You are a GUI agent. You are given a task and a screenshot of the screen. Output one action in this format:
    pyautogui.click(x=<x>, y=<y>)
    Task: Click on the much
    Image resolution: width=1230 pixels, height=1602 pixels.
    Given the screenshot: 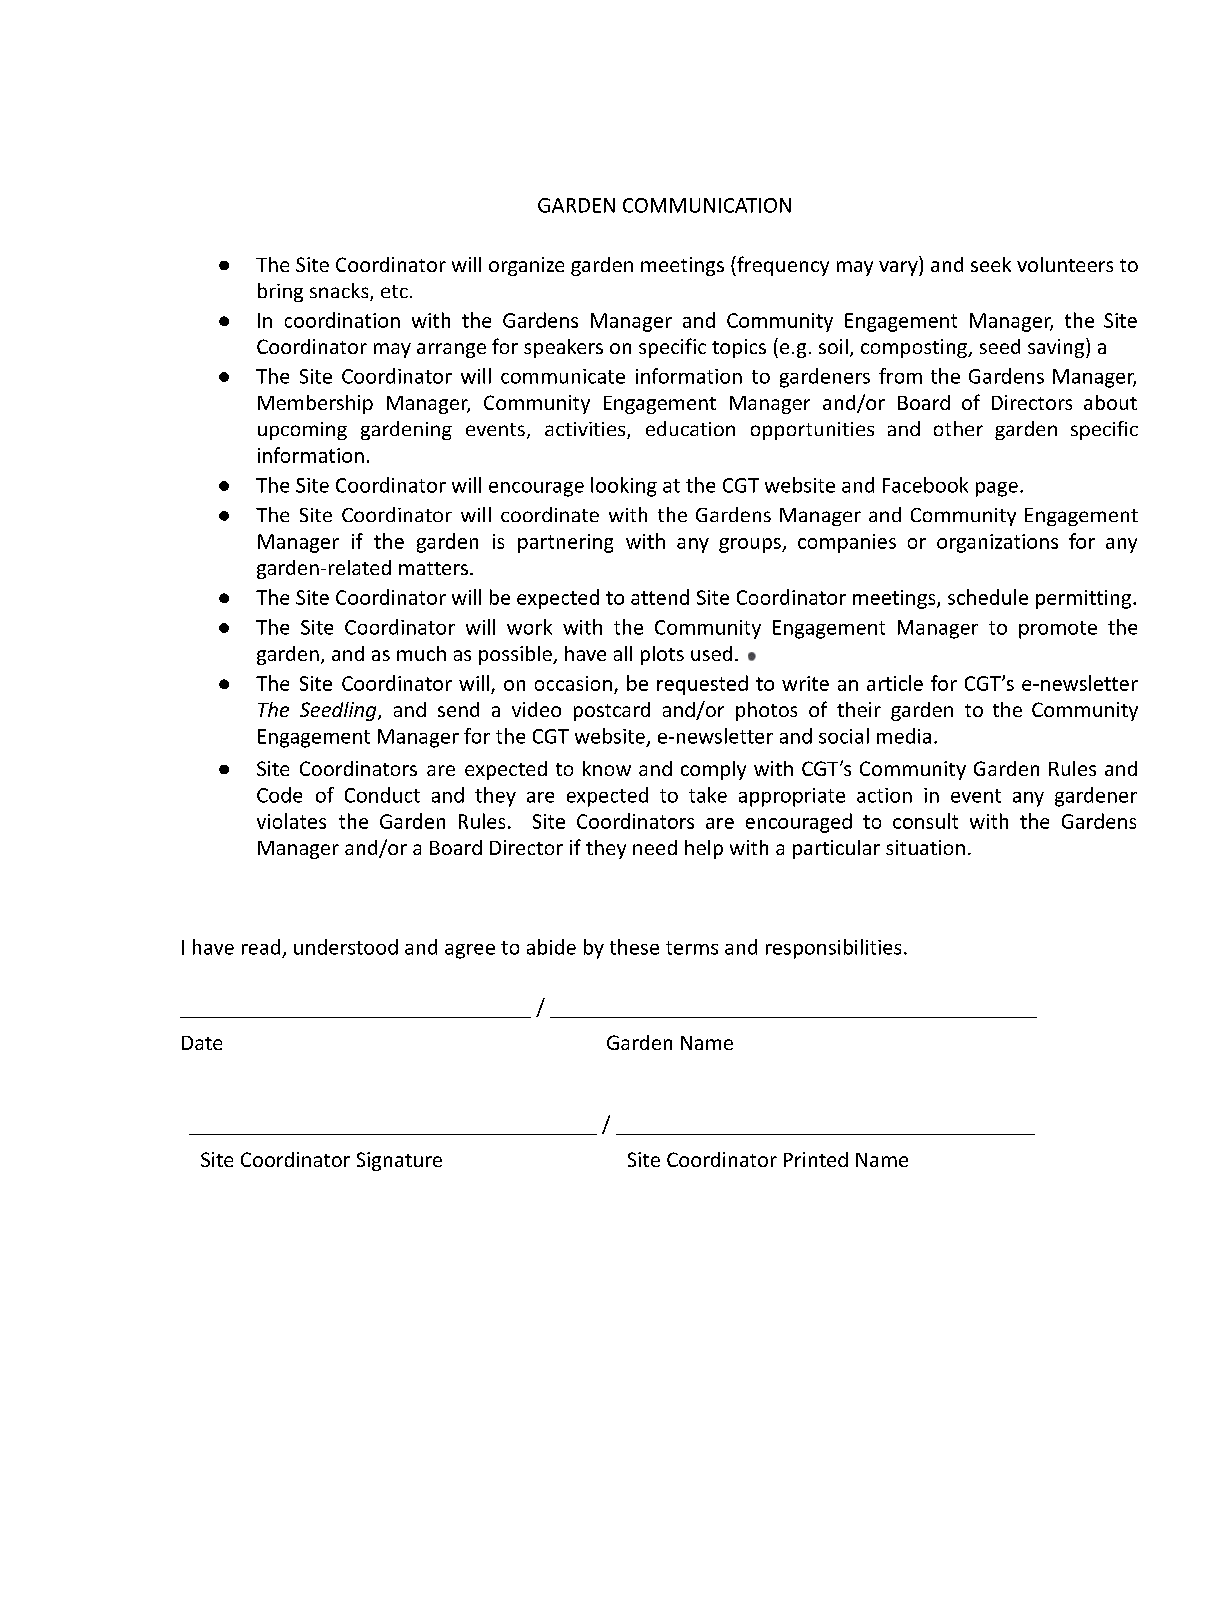 What is the action you would take?
    pyautogui.click(x=421, y=653)
